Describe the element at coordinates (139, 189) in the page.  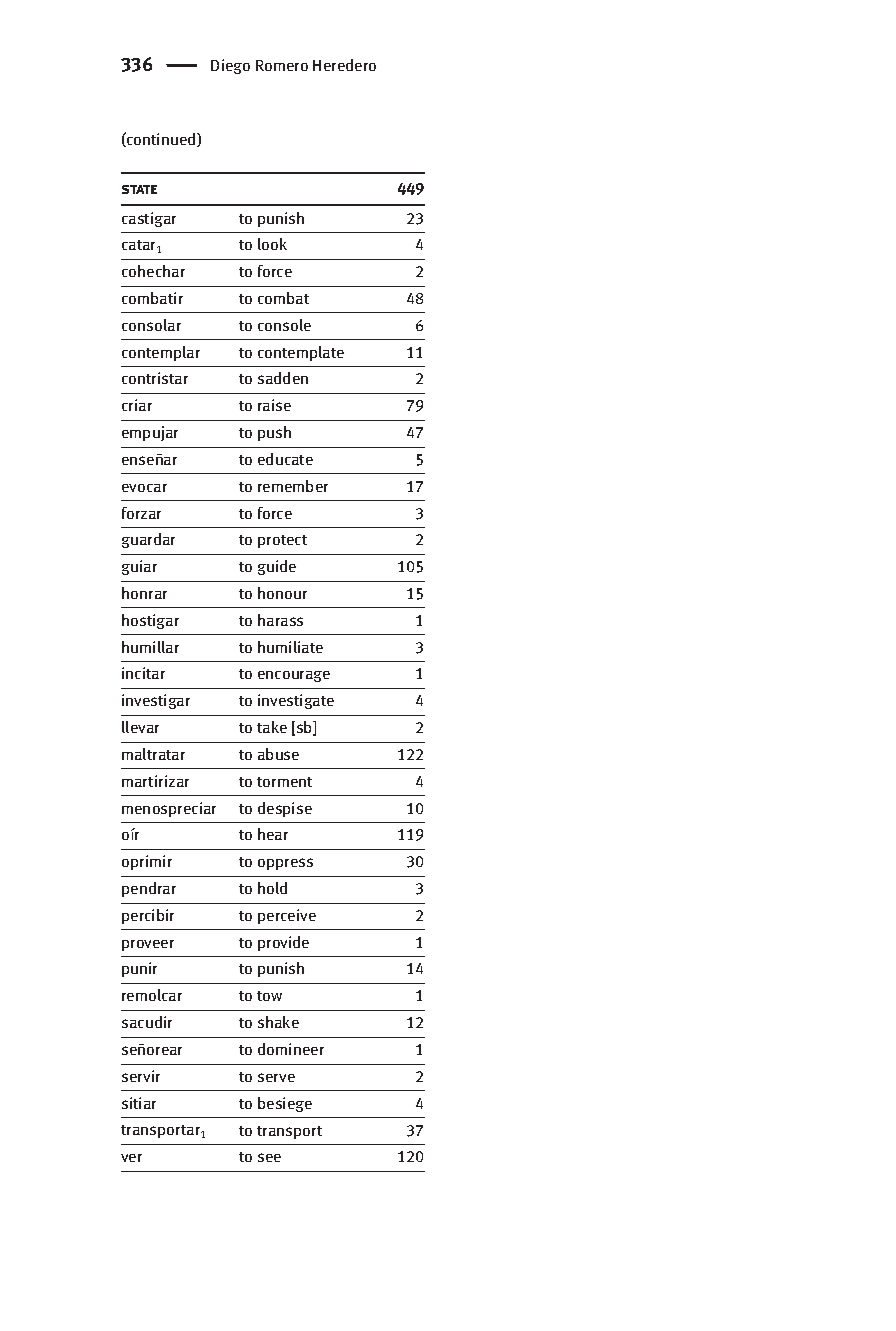
I see `state` at that location.
